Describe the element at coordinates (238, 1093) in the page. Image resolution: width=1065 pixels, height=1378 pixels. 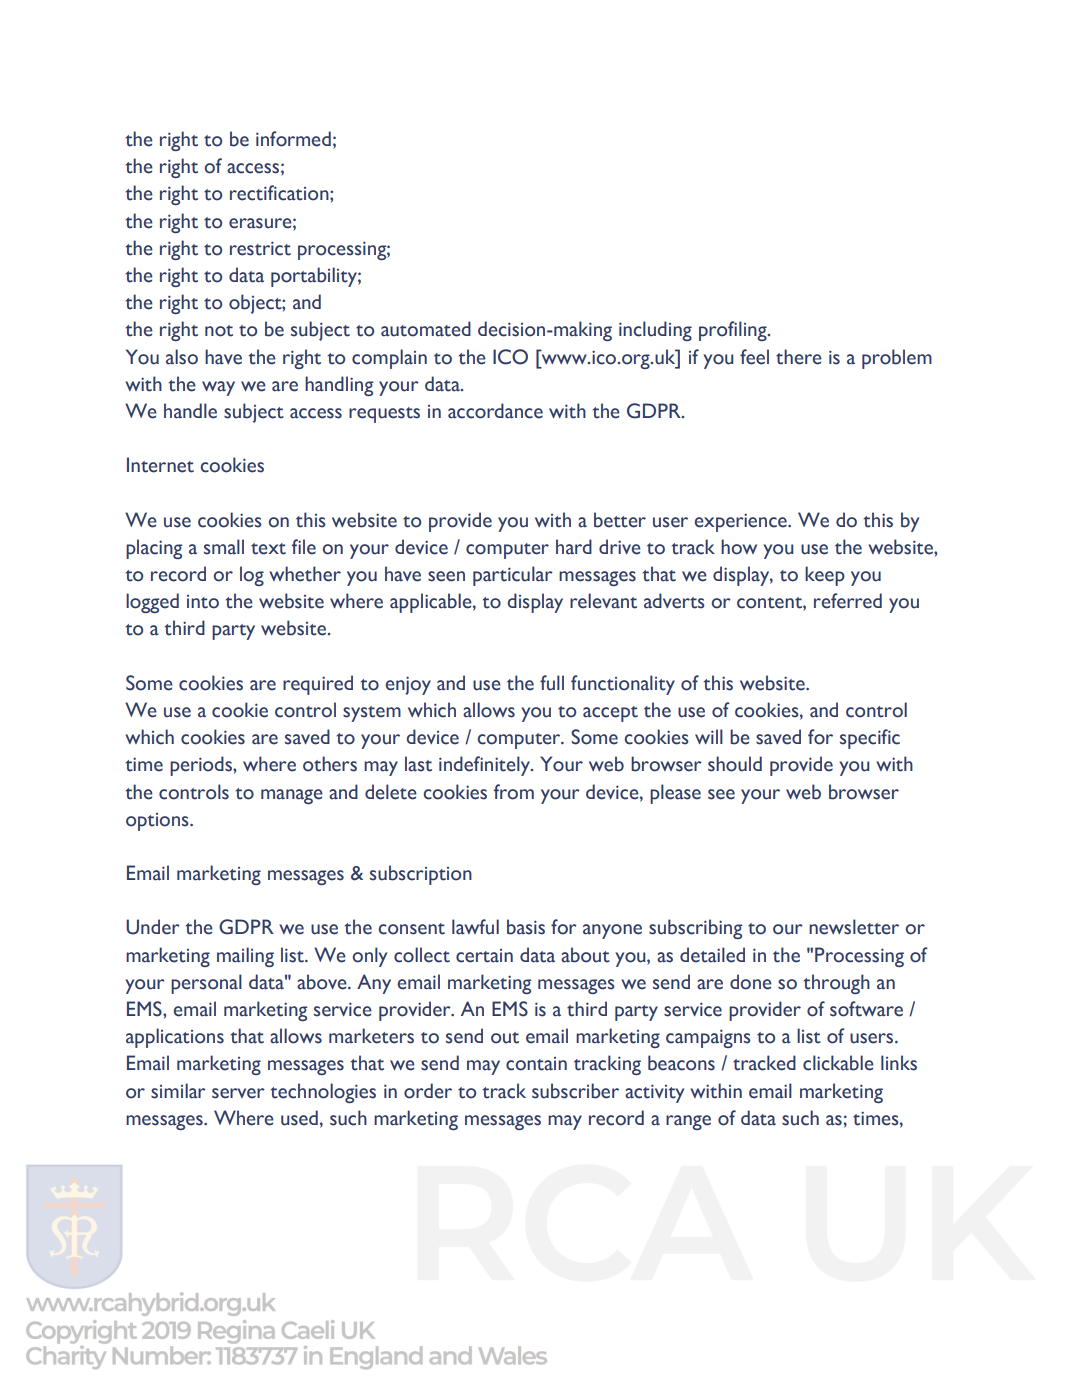
I see `server` at that location.
